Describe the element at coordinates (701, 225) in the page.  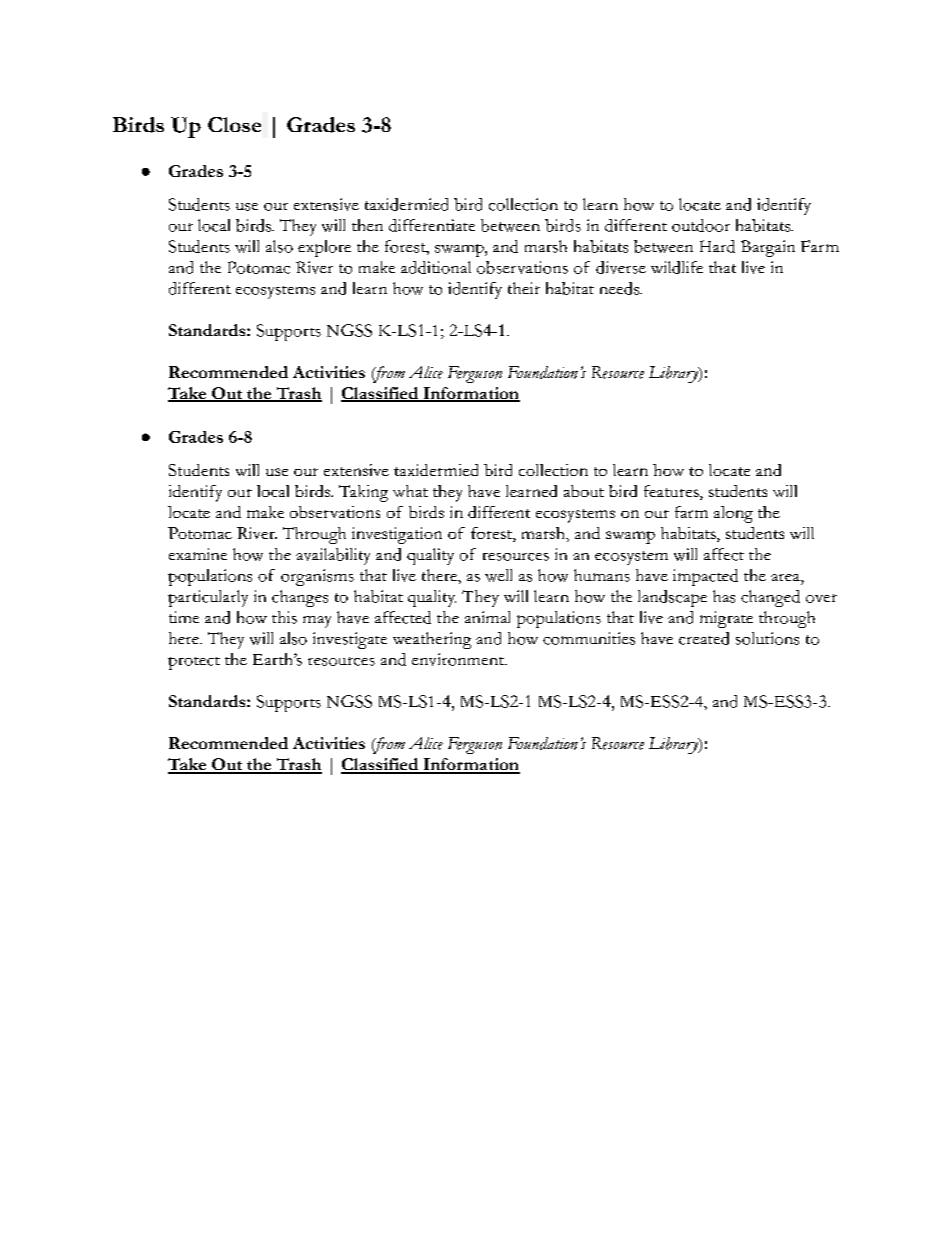
I see `outdoor` at that location.
